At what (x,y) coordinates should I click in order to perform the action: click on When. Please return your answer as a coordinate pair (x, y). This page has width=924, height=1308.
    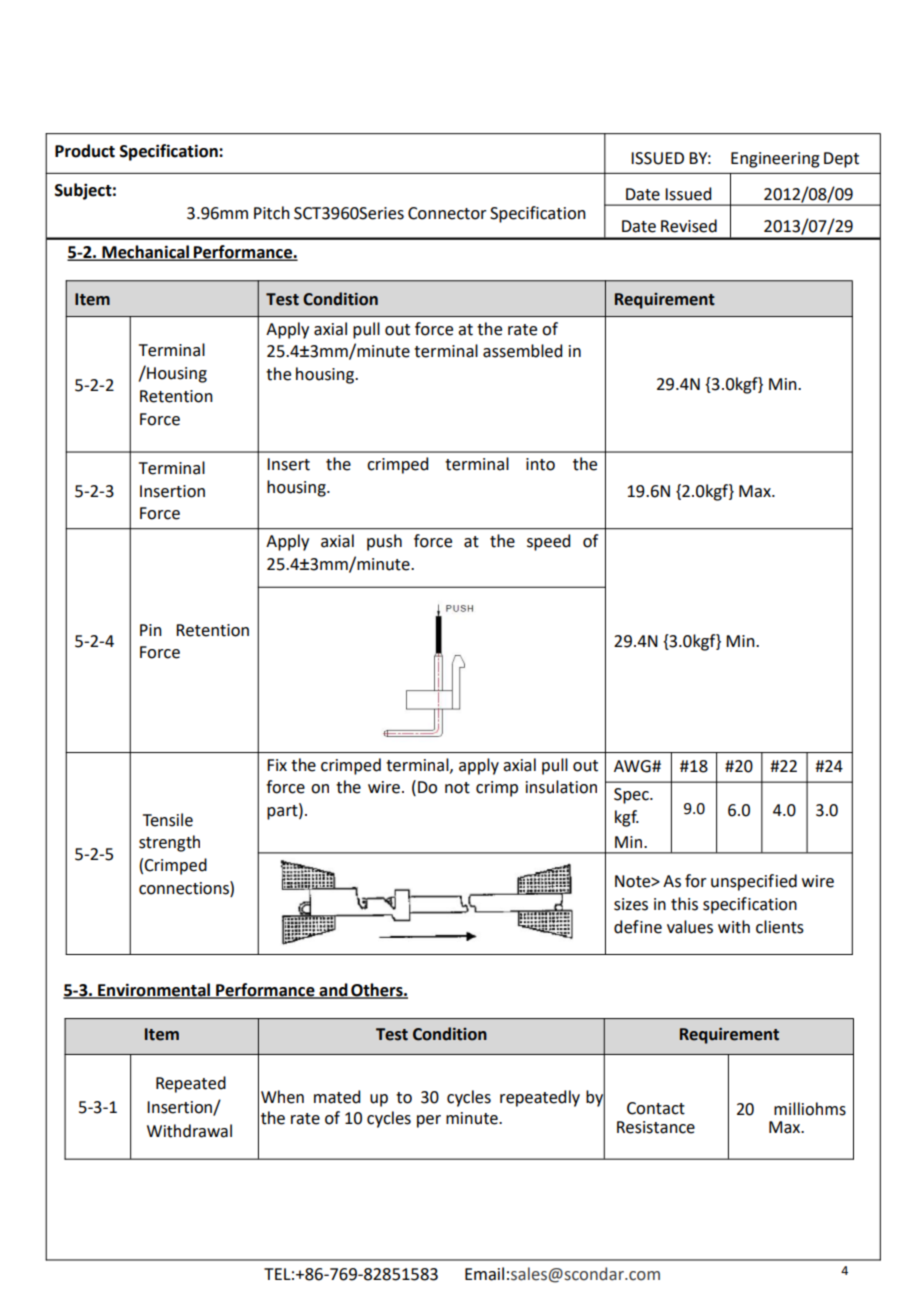
    Looking at the image, I should click on (282, 1097).
